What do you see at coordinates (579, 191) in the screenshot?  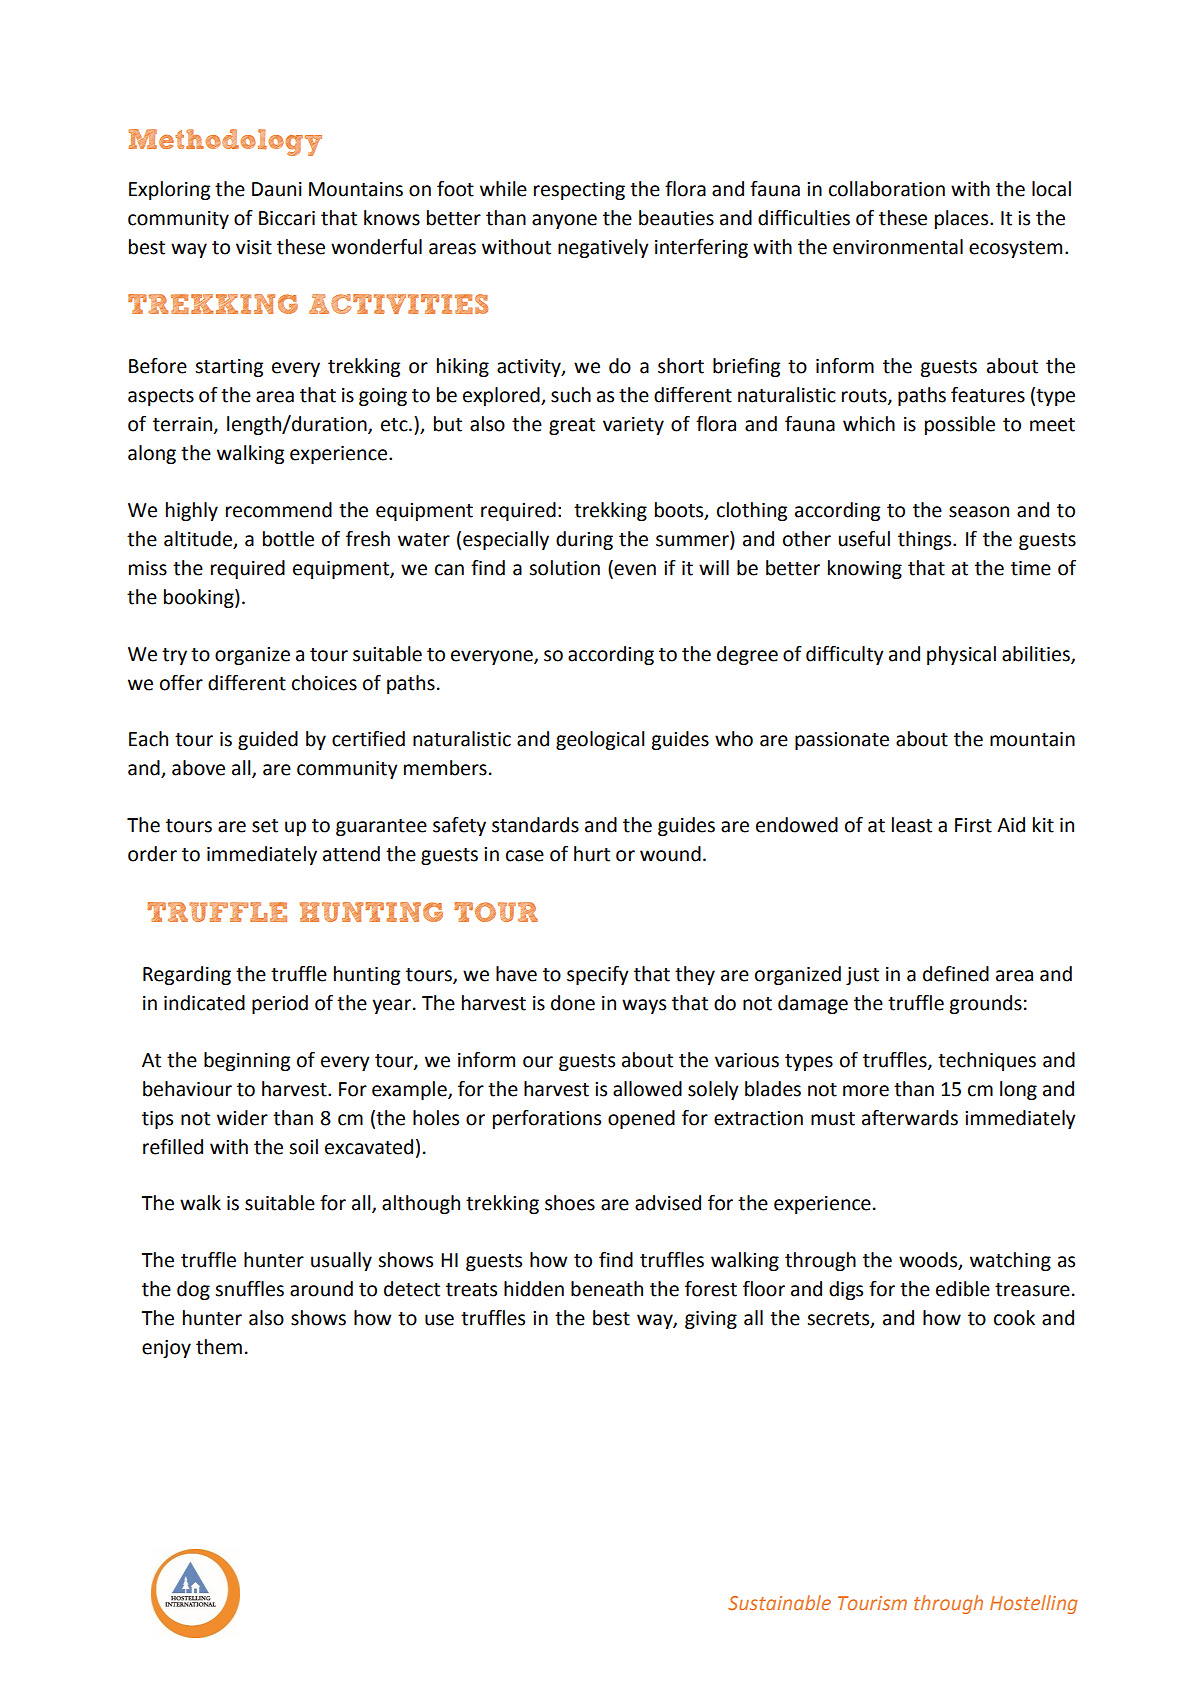 I see `respecting` at bounding box center [579, 191].
